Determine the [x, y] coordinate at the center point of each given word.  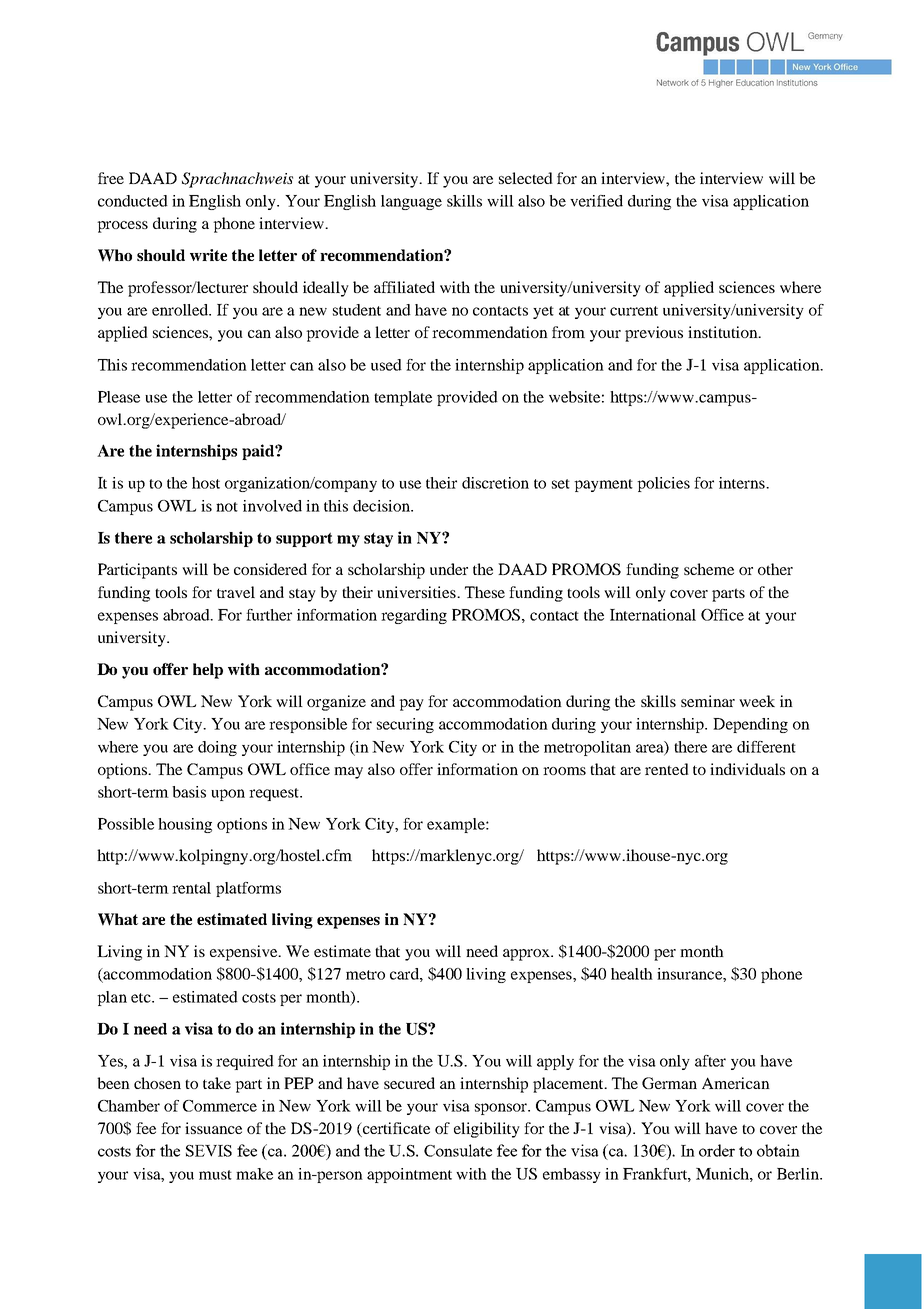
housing [185, 825]
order [717, 1150]
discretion [495, 483]
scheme [709, 569]
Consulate [458, 1150]
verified [596, 201]
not [227, 507]
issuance [213, 1128]
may [348, 773]
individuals [747, 769]
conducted [133, 201]
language [411, 202]
